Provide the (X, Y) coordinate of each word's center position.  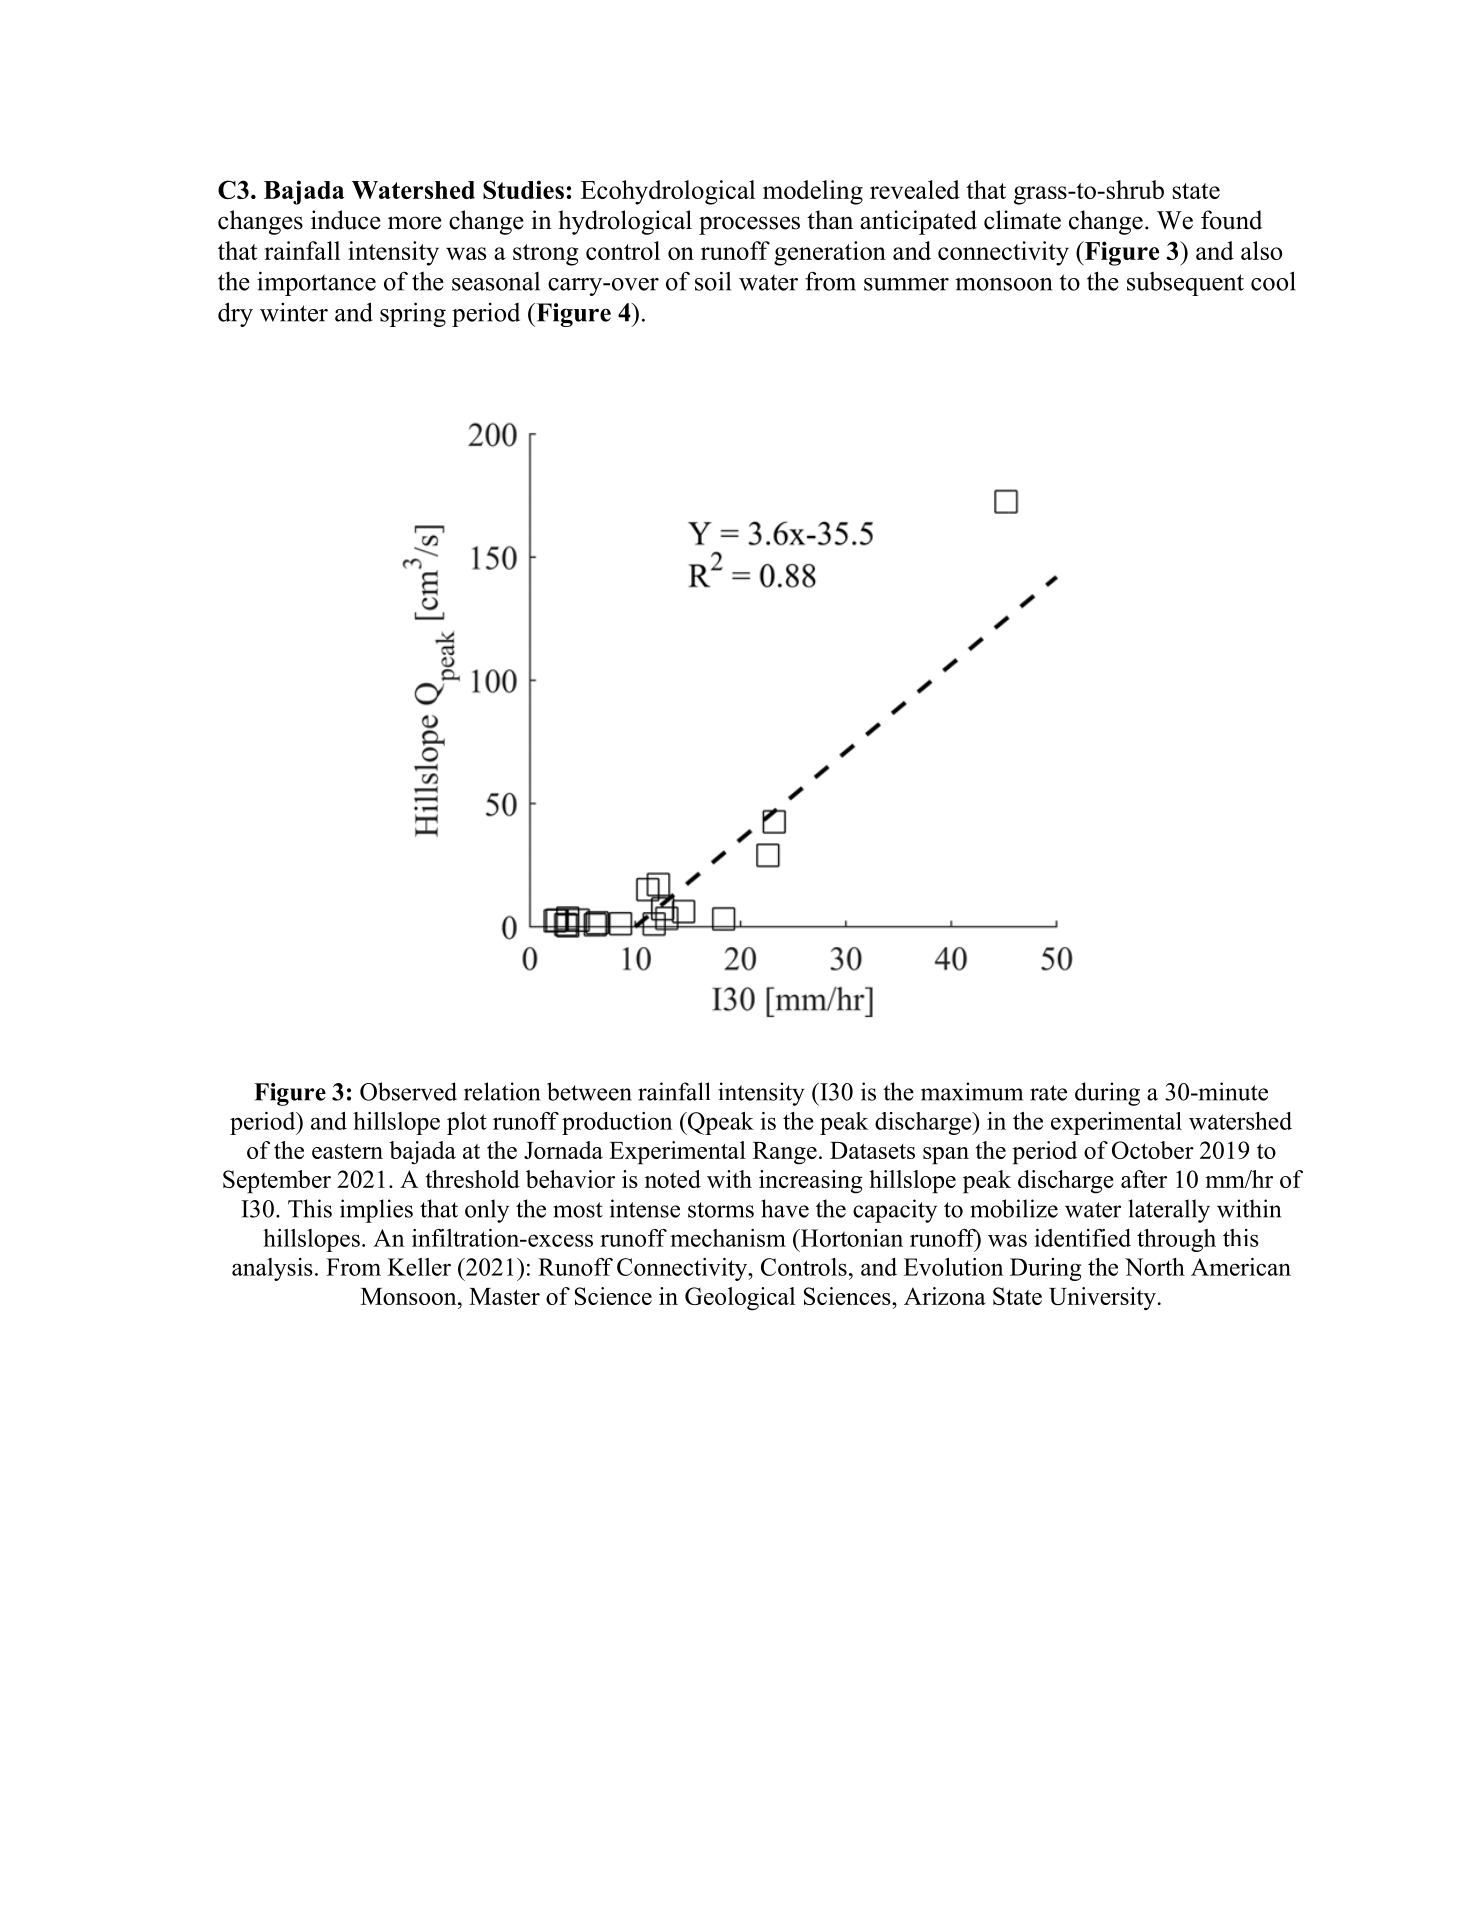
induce (346, 220)
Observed (408, 1091)
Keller (419, 1267)
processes (749, 225)
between (589, 1091)
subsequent (1185, 284)
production (617, 1123)
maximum (972, 1091)
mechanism (728, 1238)
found (1231, 220)
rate (1048, 1093)
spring (413, 314)
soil (713, 281)
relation (502, 1091)
